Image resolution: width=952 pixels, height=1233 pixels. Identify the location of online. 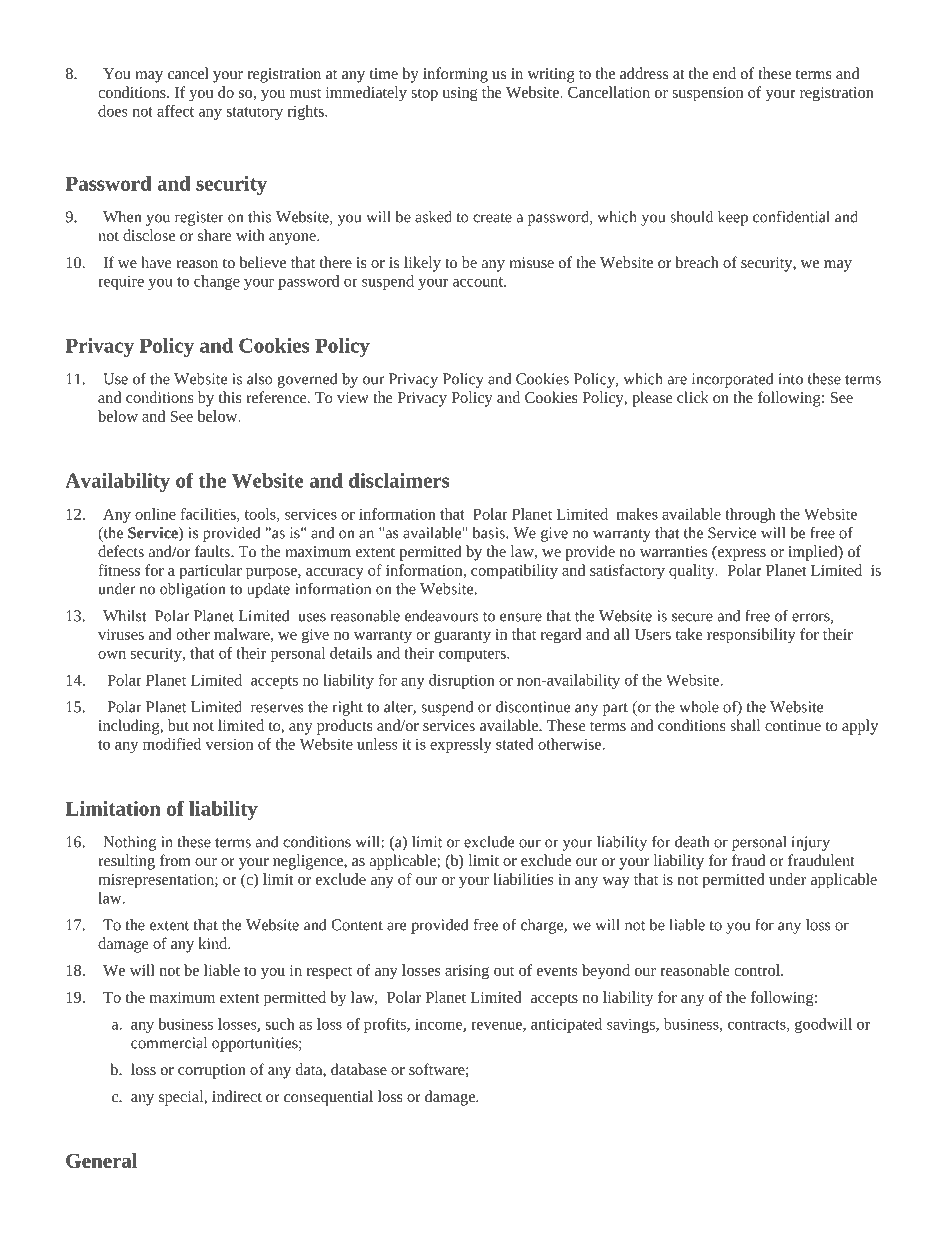
(155, 514).
